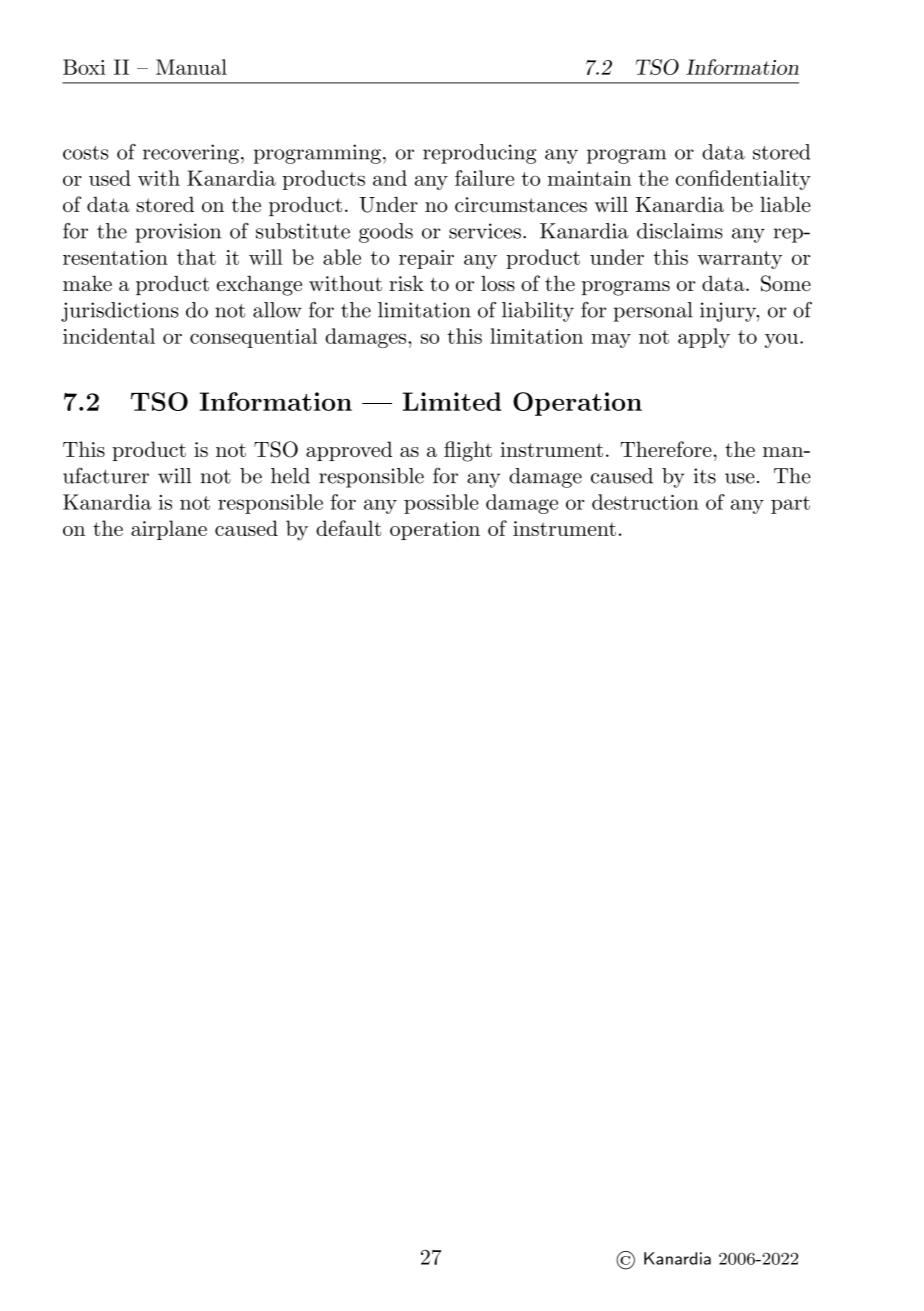 Image resolution: width=924 pixels, height=1311 pixels. I want to click on Manual, so click(191, 67).
